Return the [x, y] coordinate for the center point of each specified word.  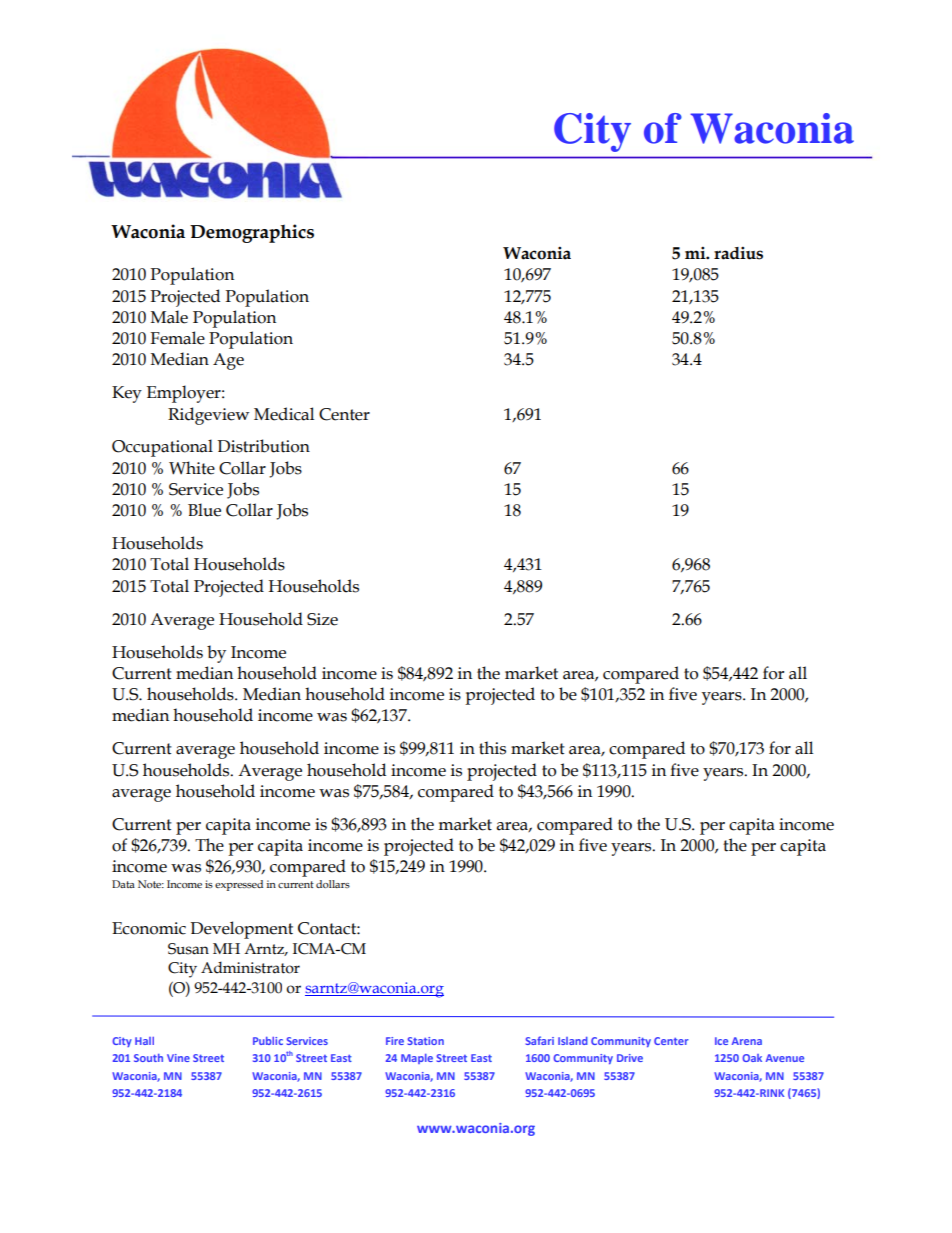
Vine [178, 1058]
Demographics [252, 233]
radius [738, 253]
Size [322, 619]
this [492, 748]
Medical [284, 414]
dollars [333, 884]
